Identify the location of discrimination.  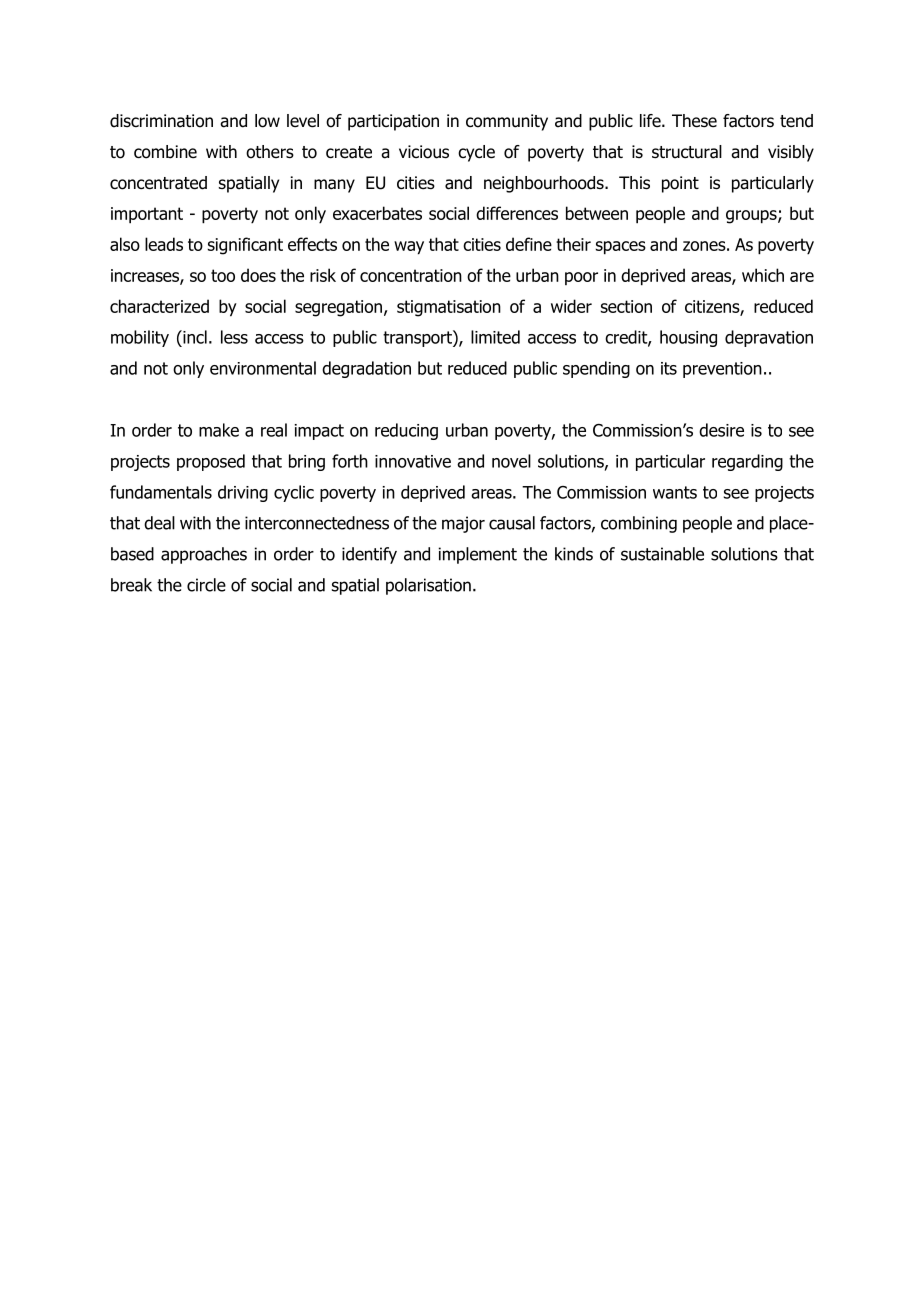
(161, 121).
